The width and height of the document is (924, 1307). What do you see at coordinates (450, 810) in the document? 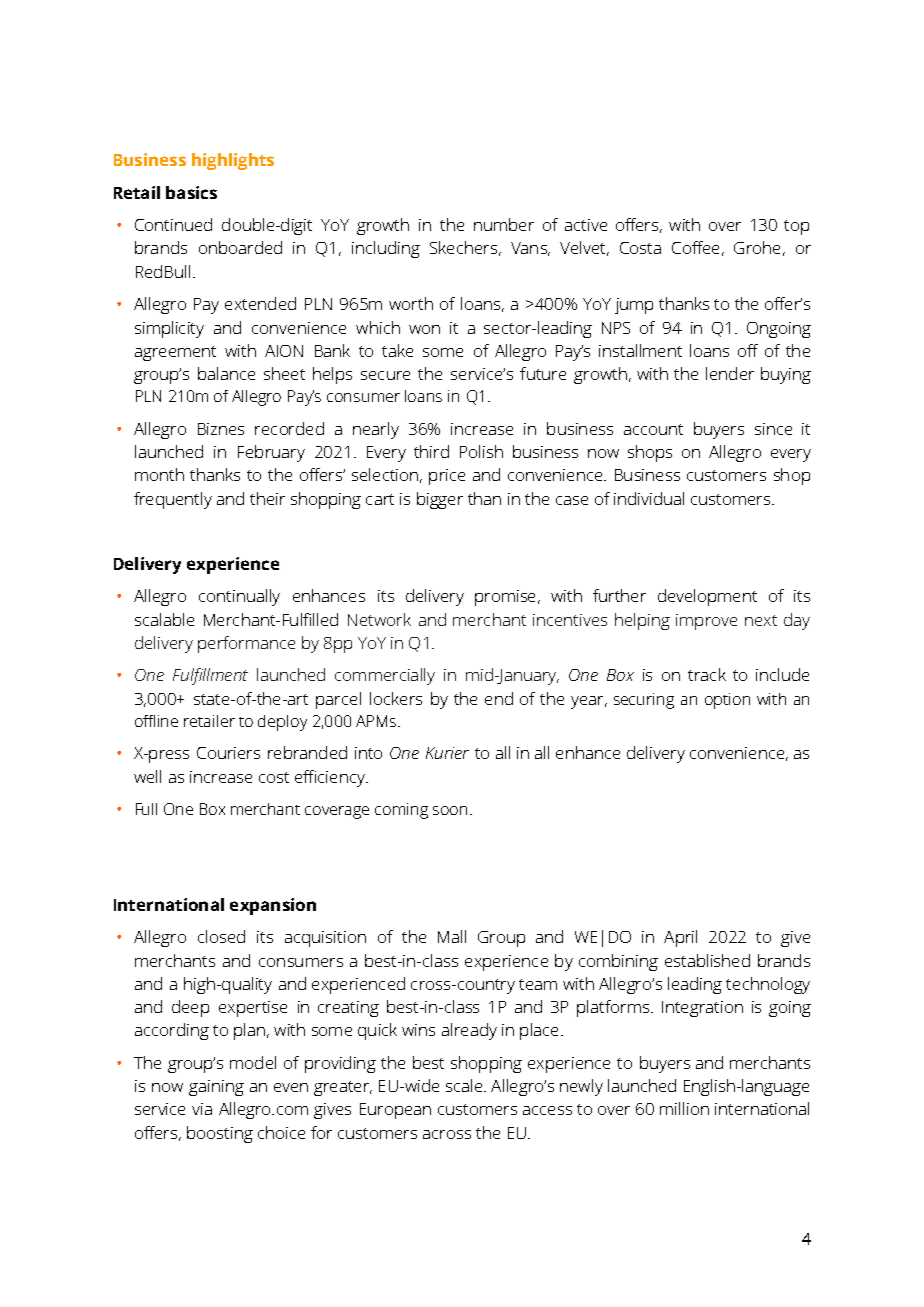
I see `soon` at bounding box center [450, 810].
